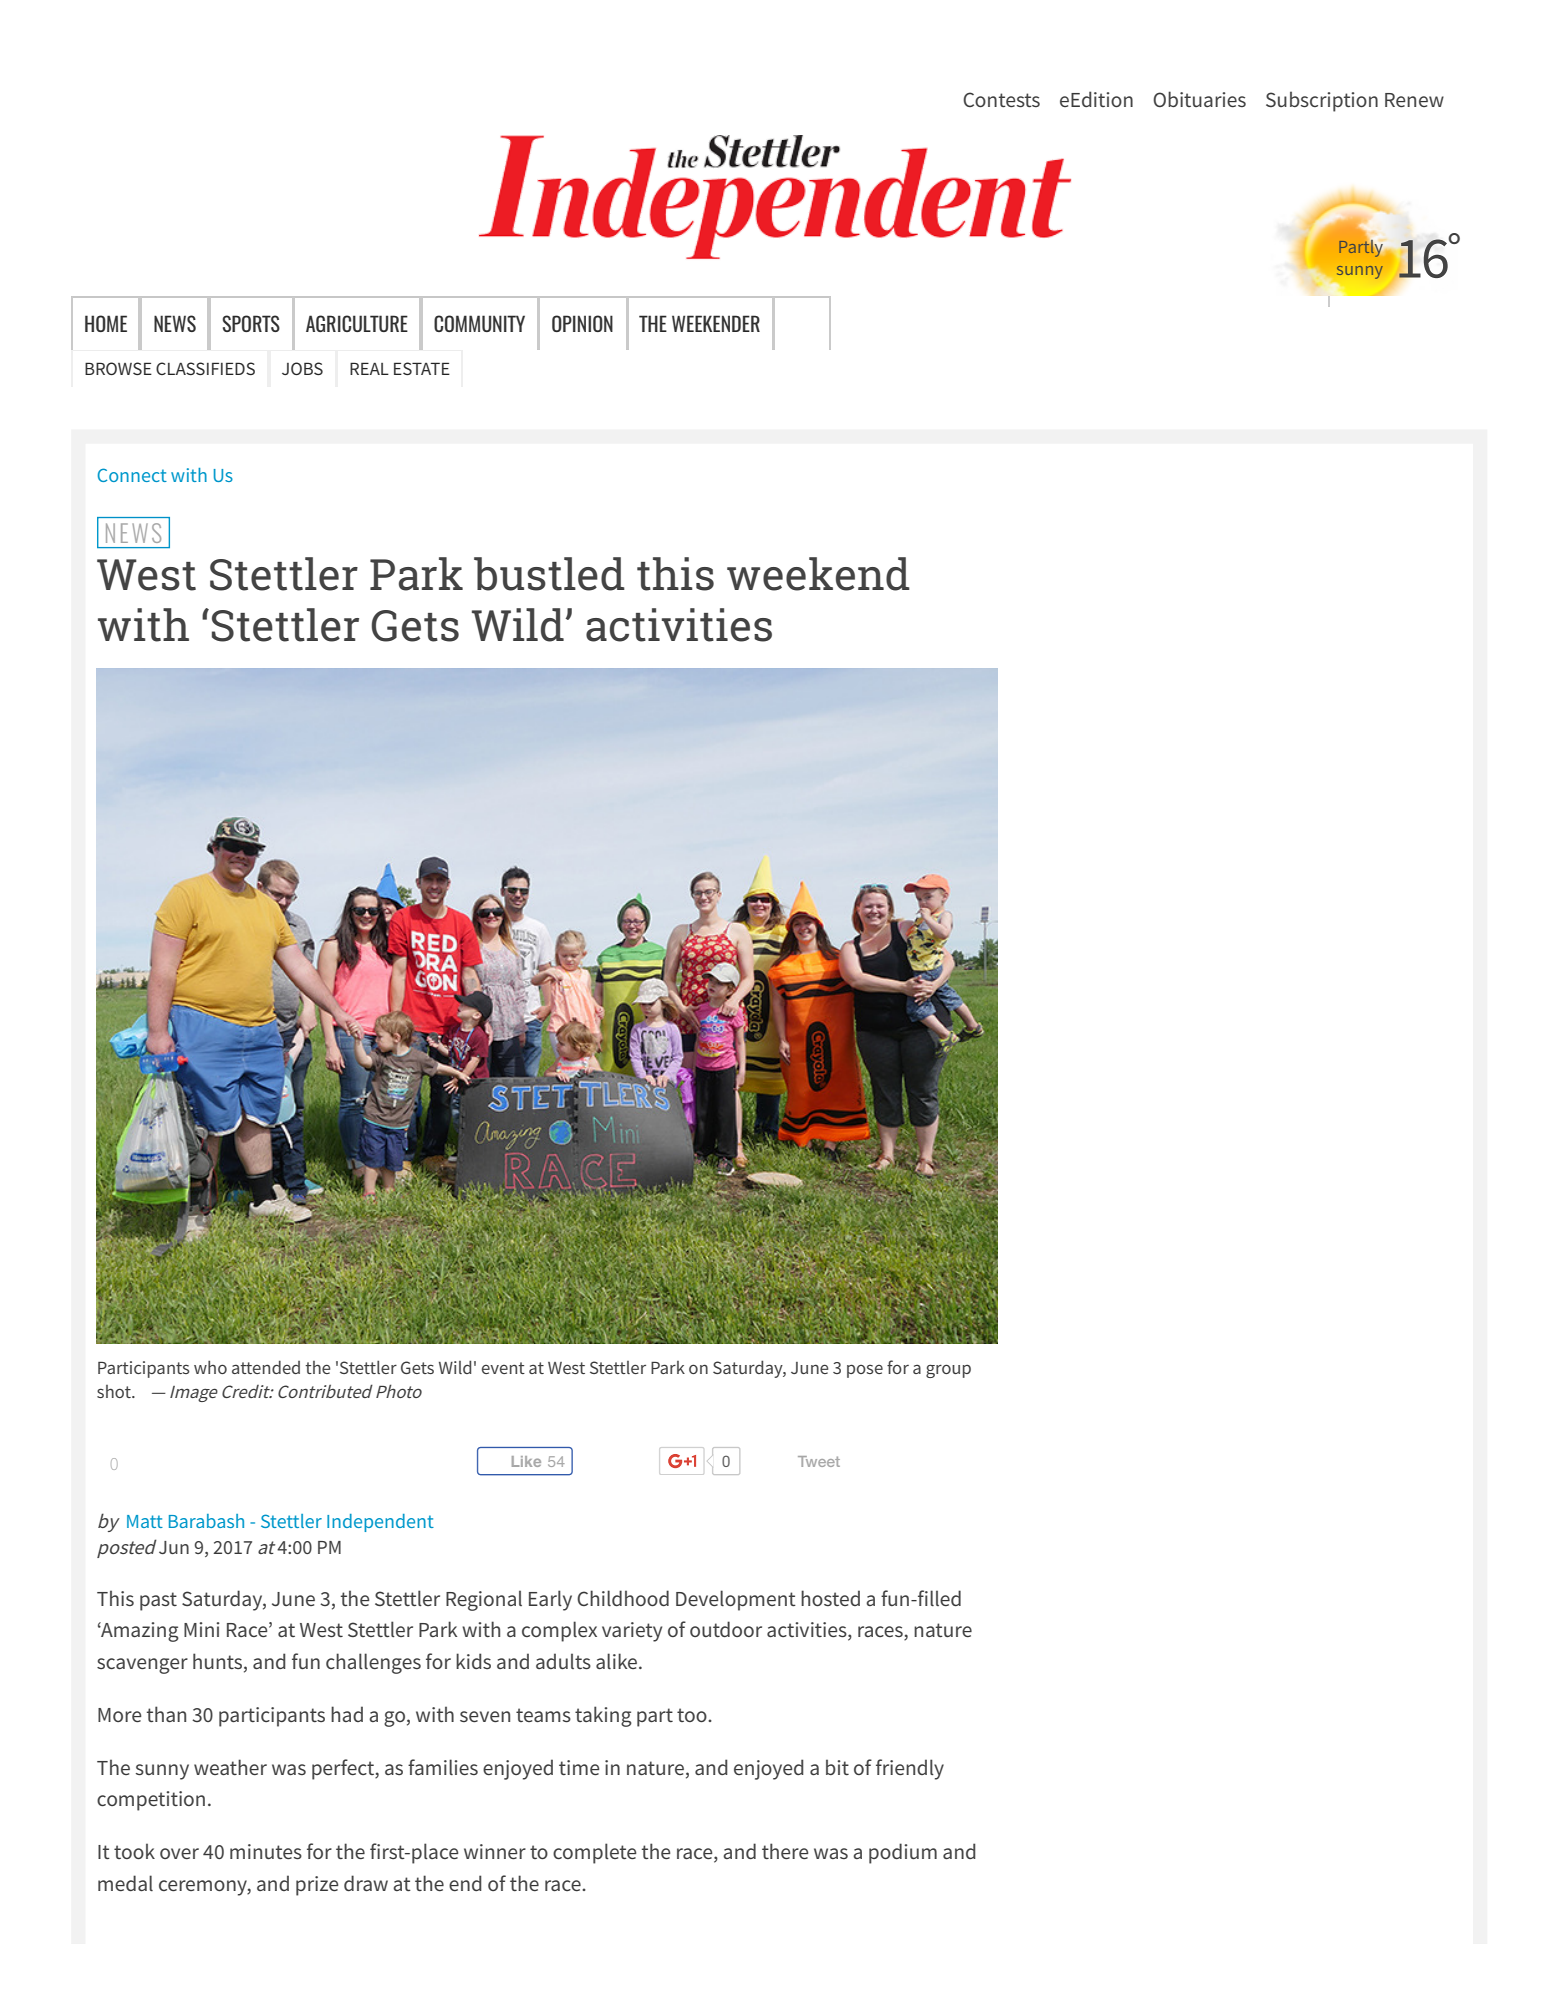 Image resolution: width=1556 pixels, height=2013 pixels. Describe the element at coordinates (266, 1851) in the screenshot. I see `minutes` at that location.
